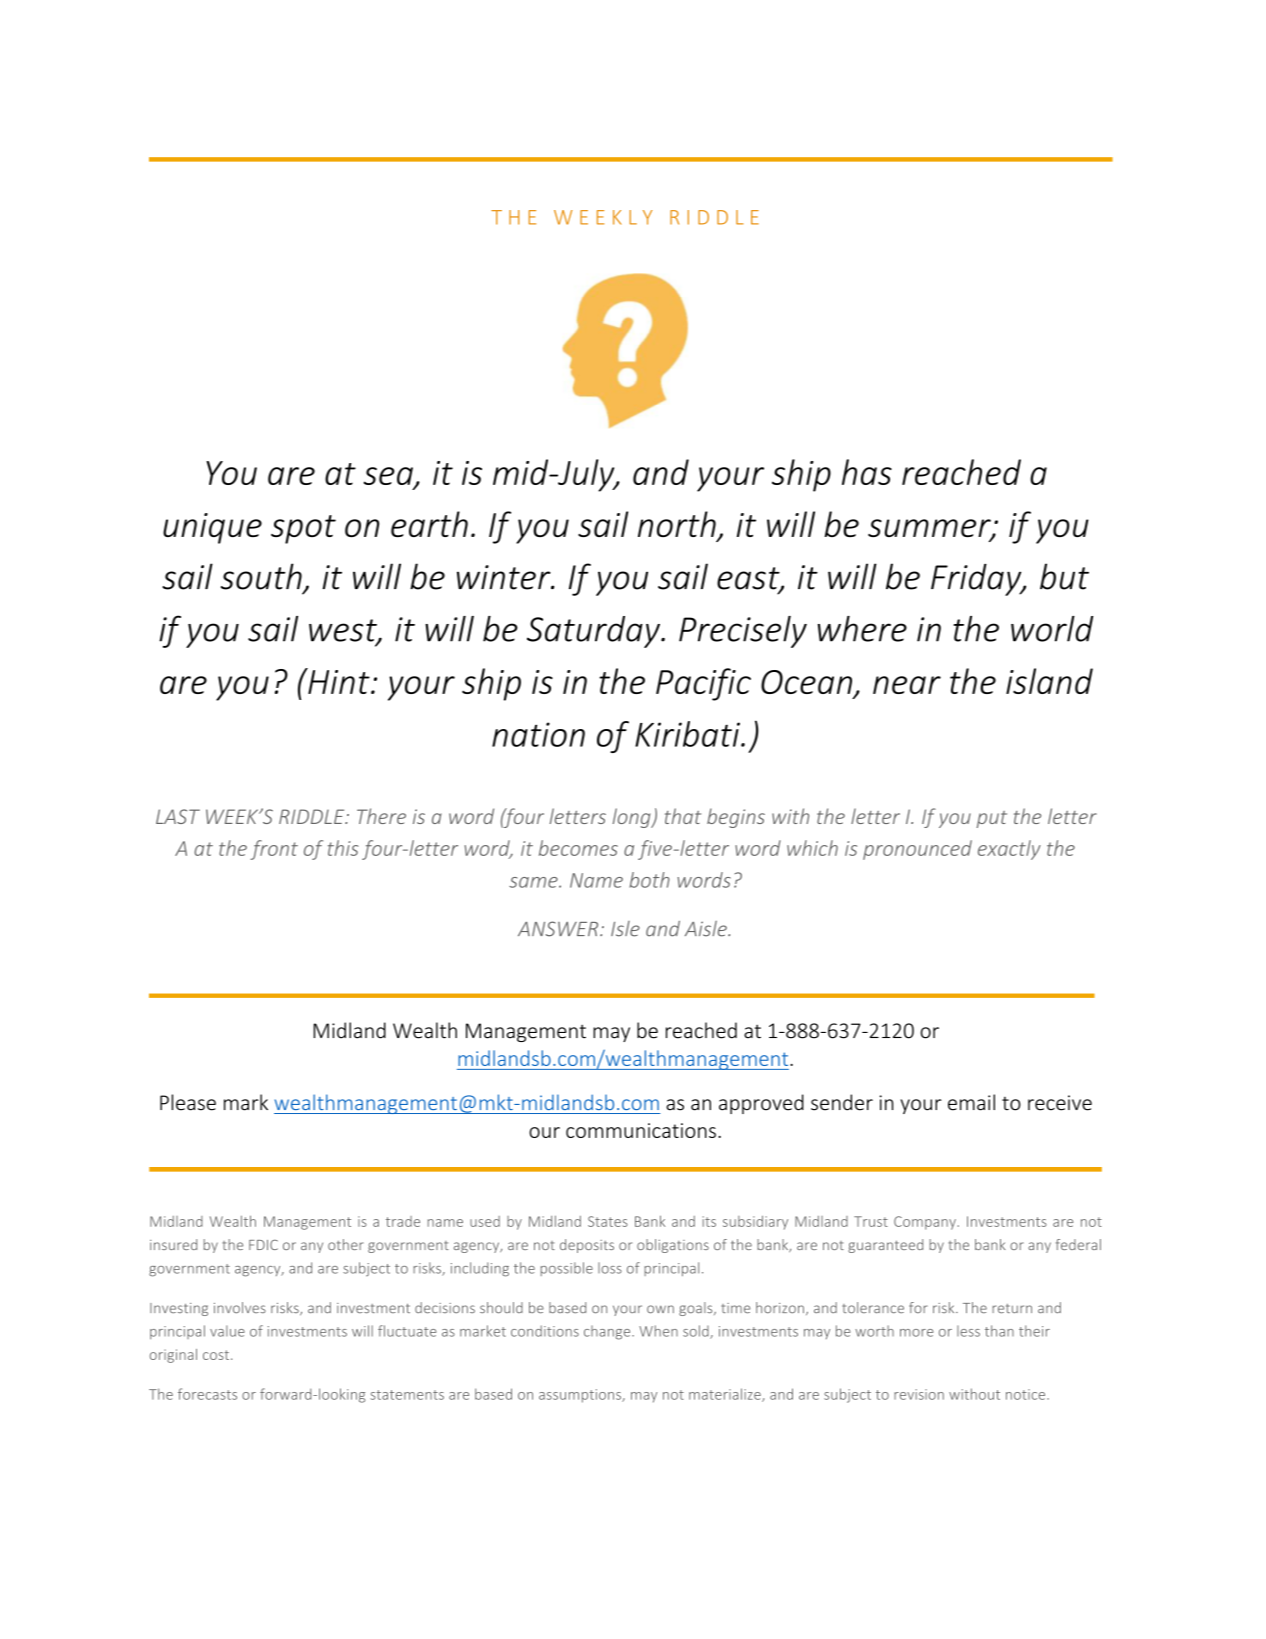 The image size is (1266, 1639). Describe the element at coordinates (274, 850) in the image. I see `front` at that location.
